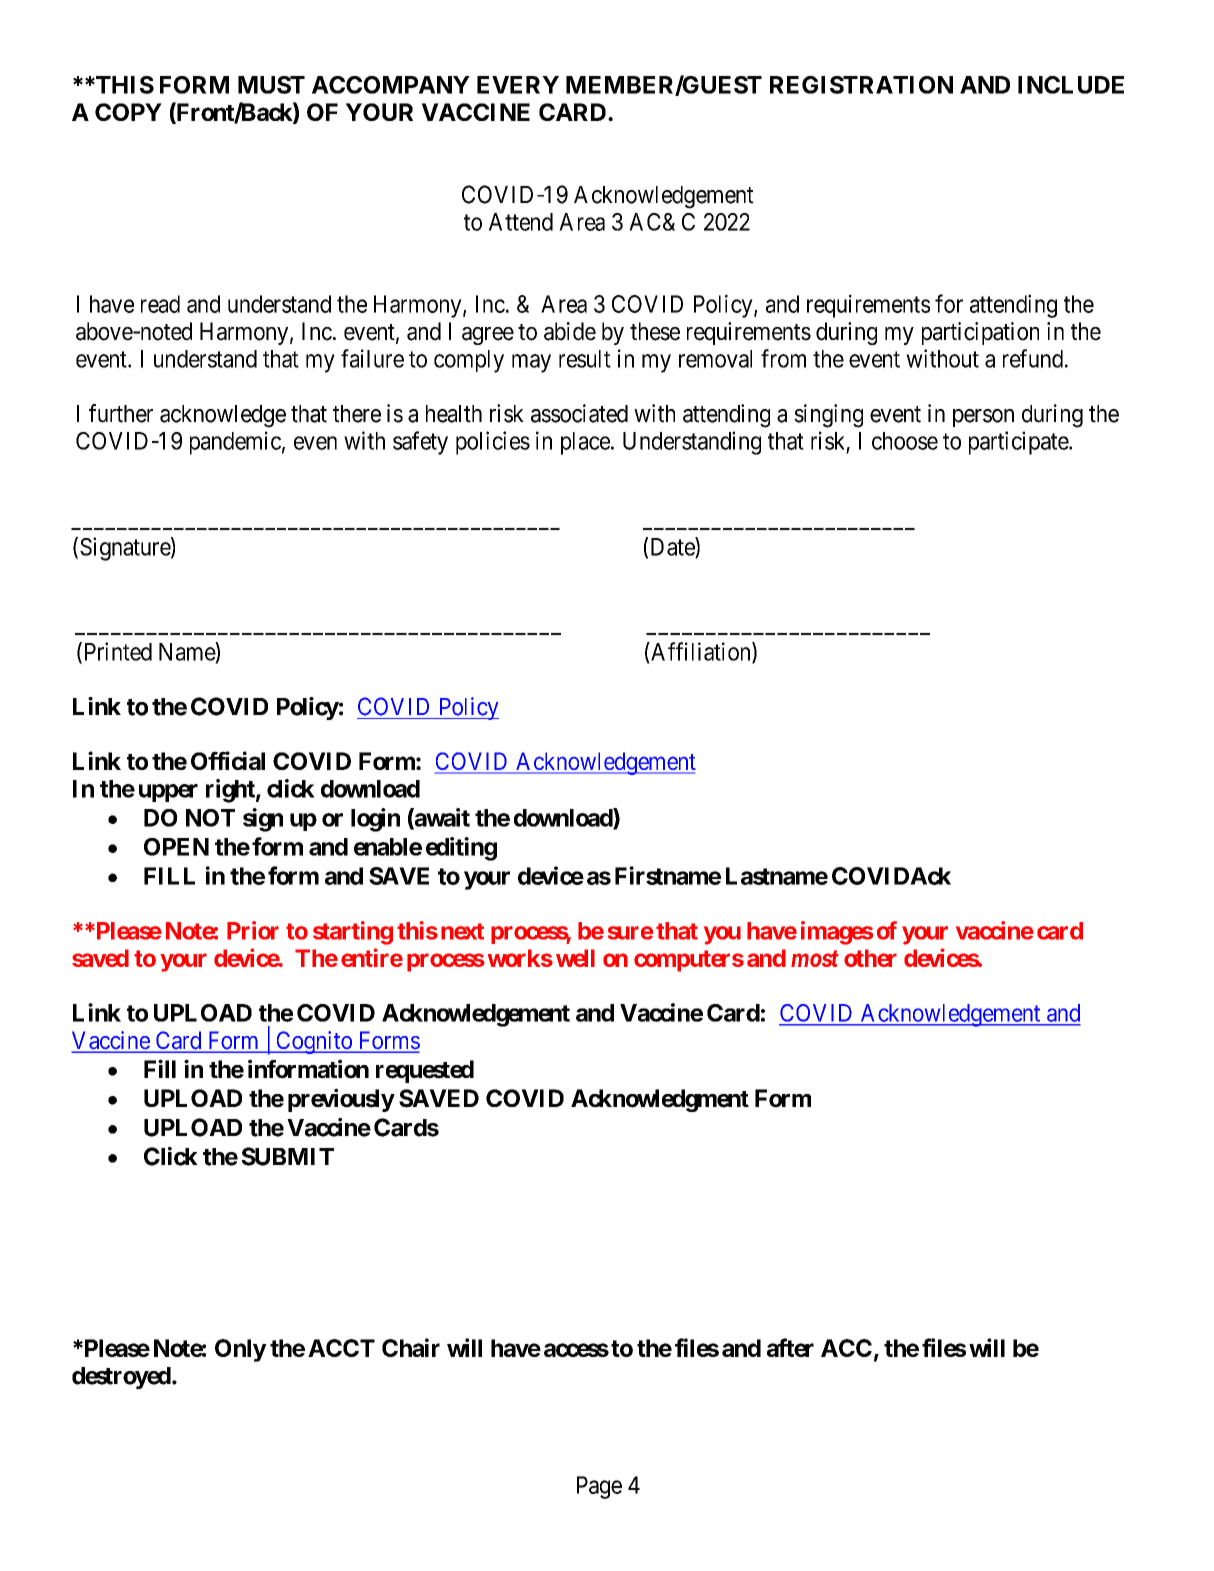  Describe the element at coordinates (599, 1487) in the image. I see `Page` at that location.
